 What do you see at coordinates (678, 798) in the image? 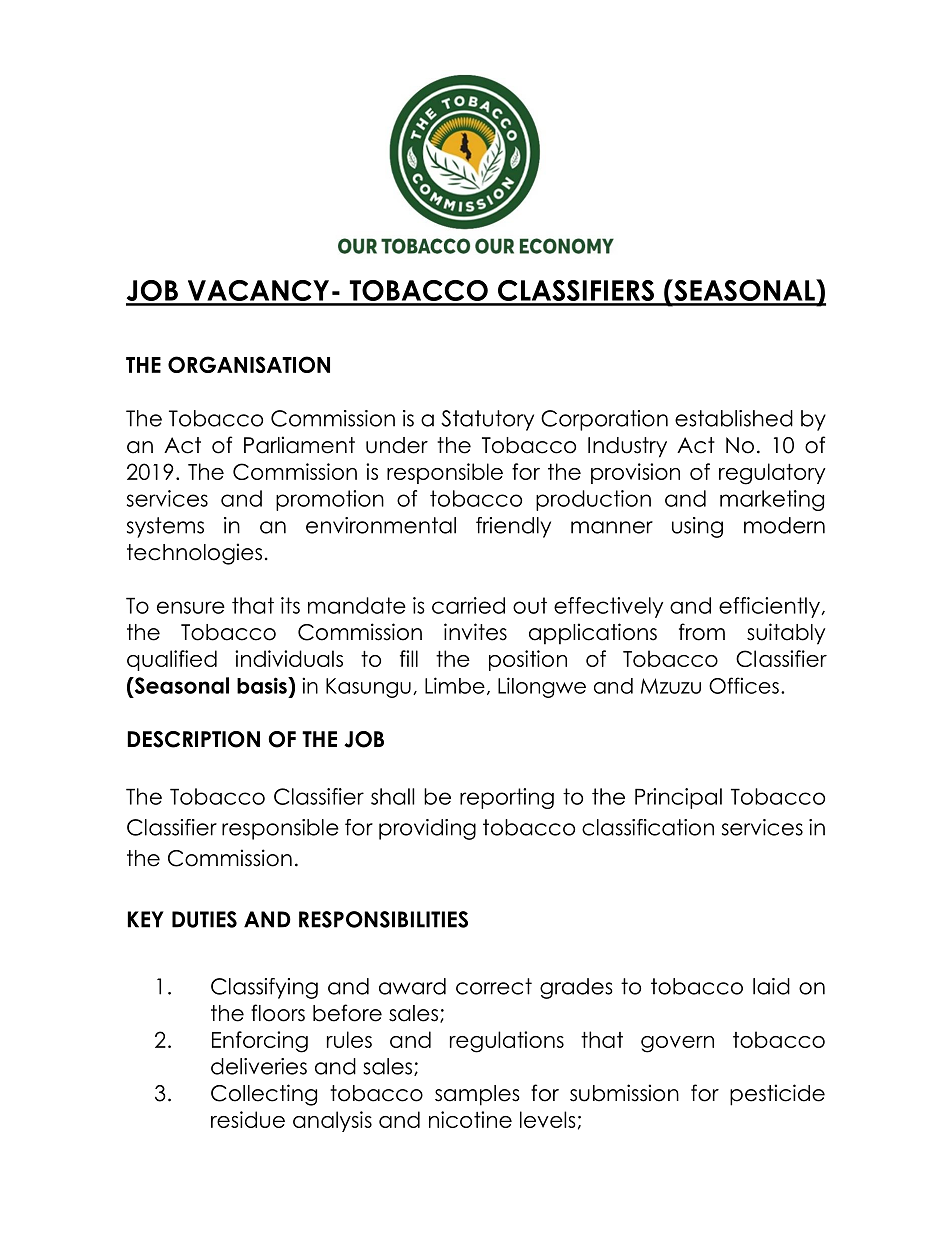
I see `Principal` at bounding box center [678, 798].
